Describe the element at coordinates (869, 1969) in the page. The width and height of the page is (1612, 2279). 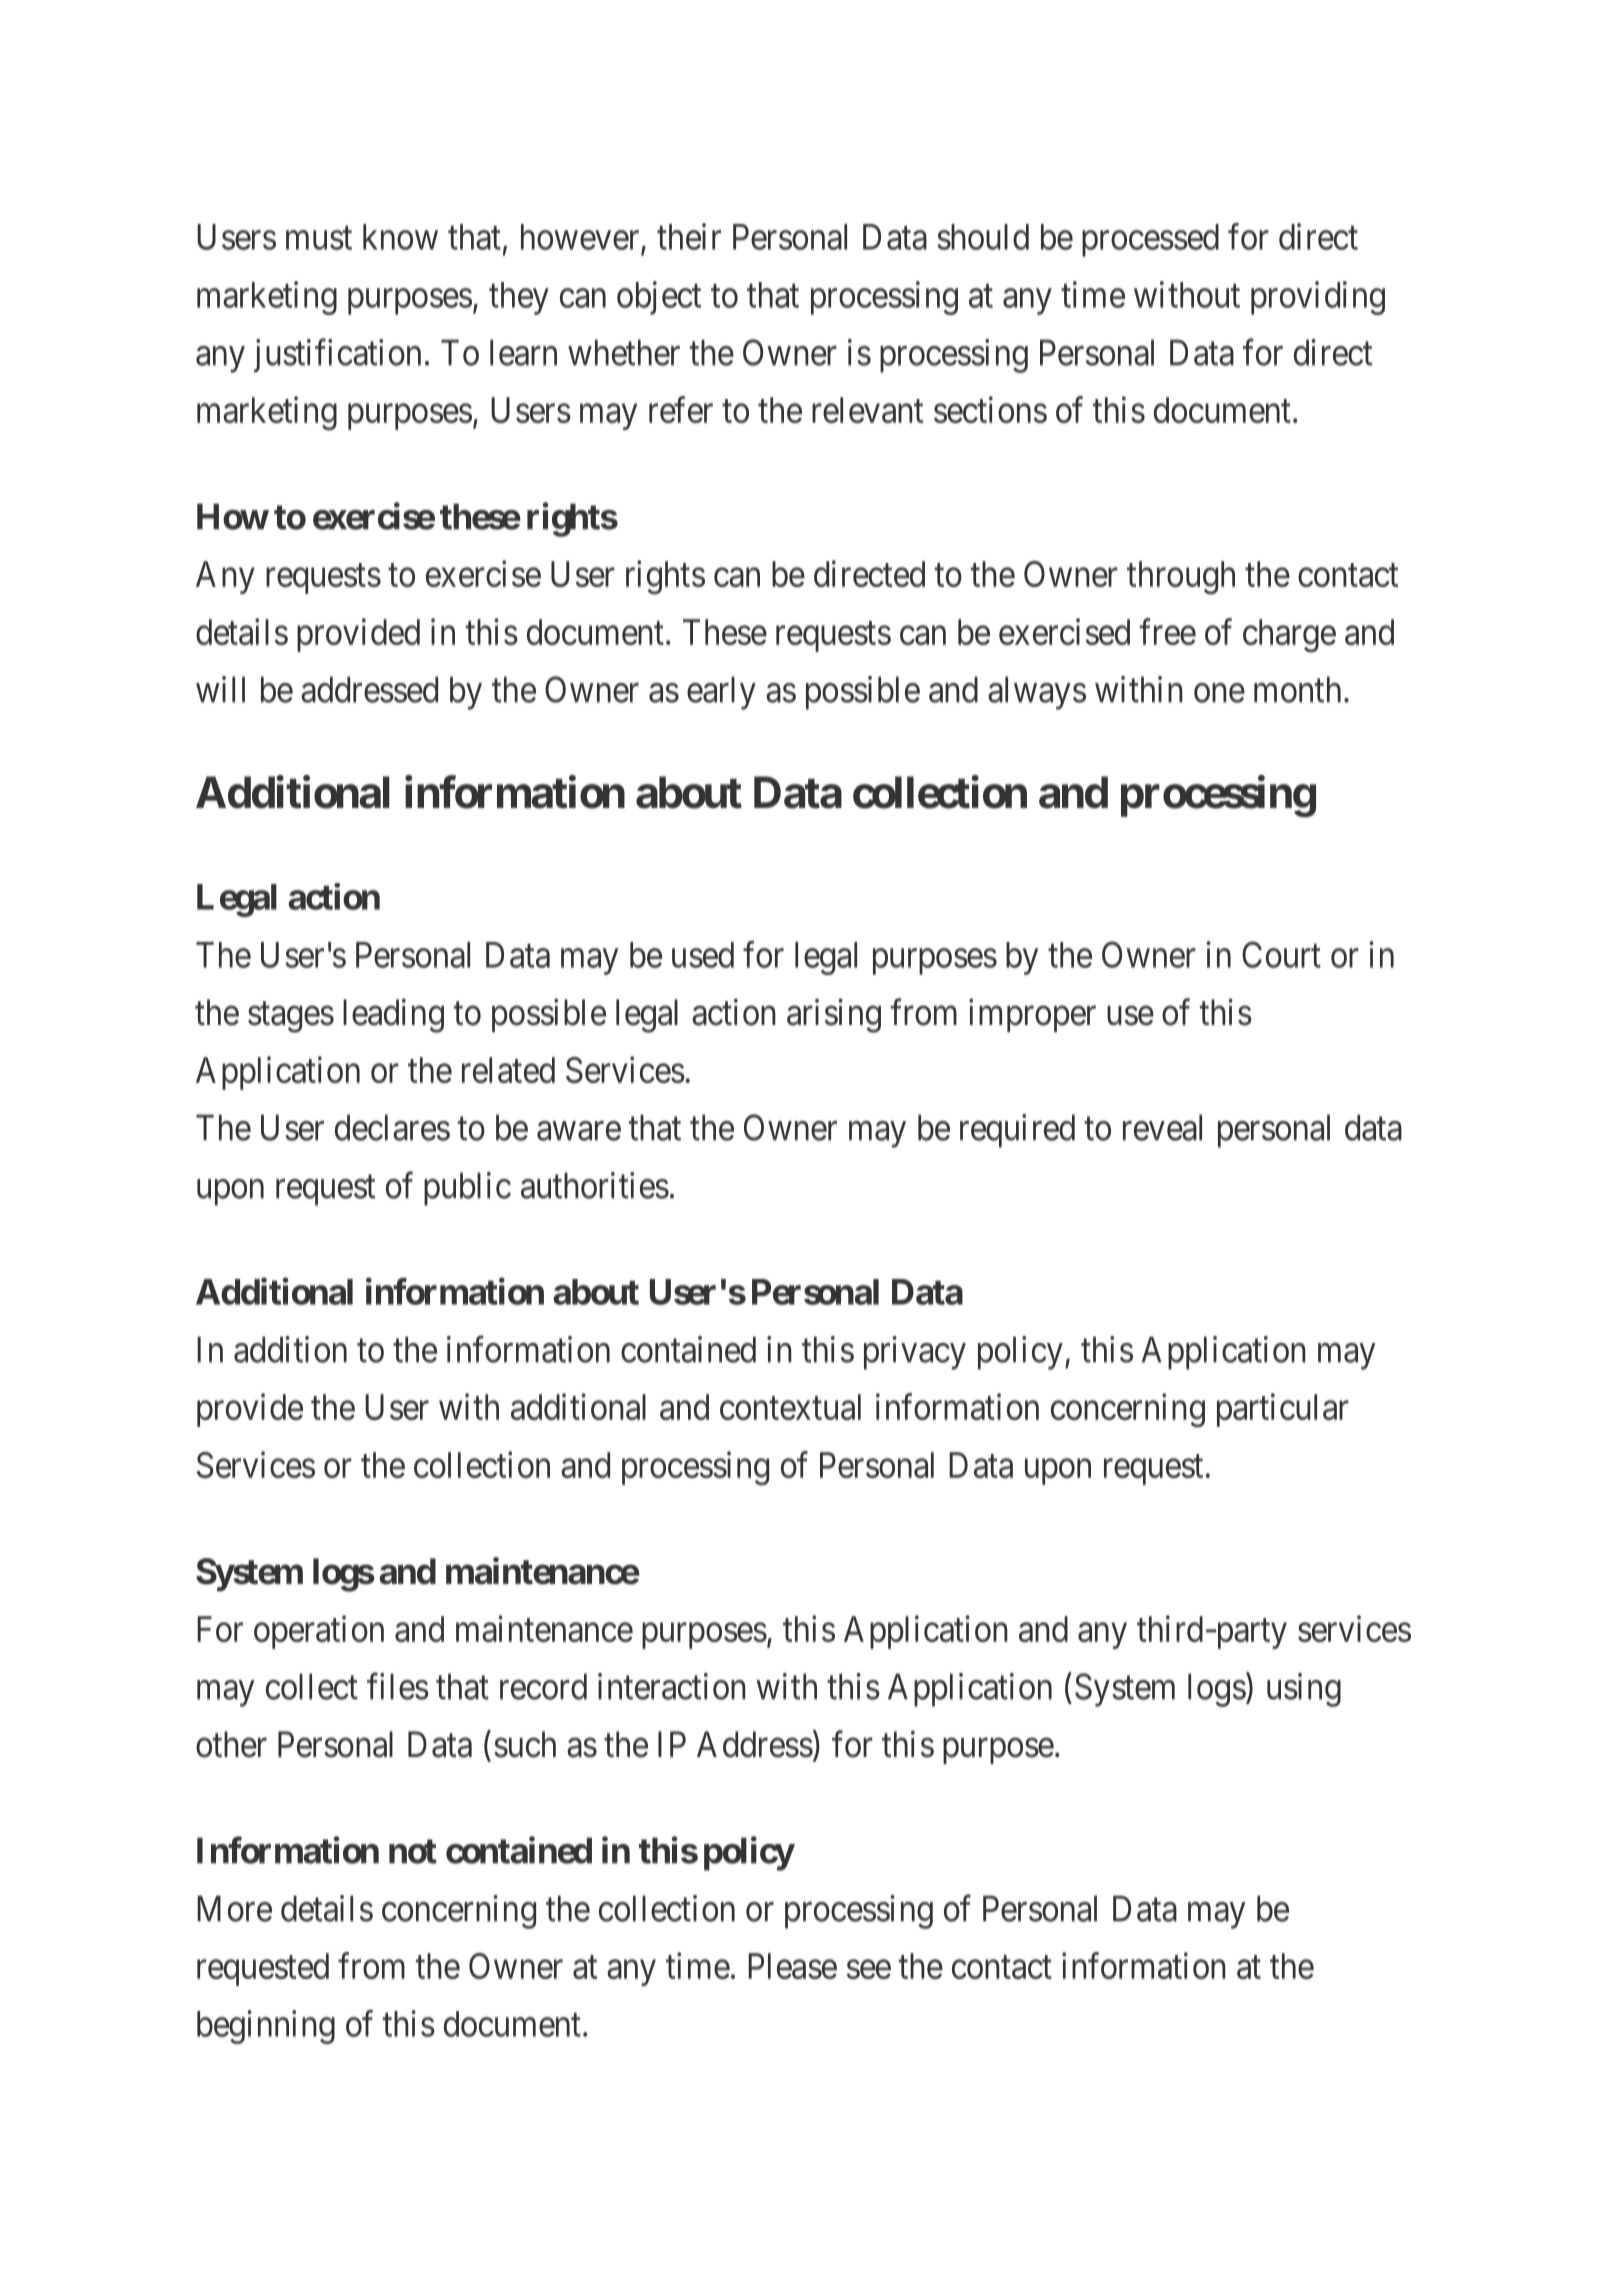
I see `see` at that location.
